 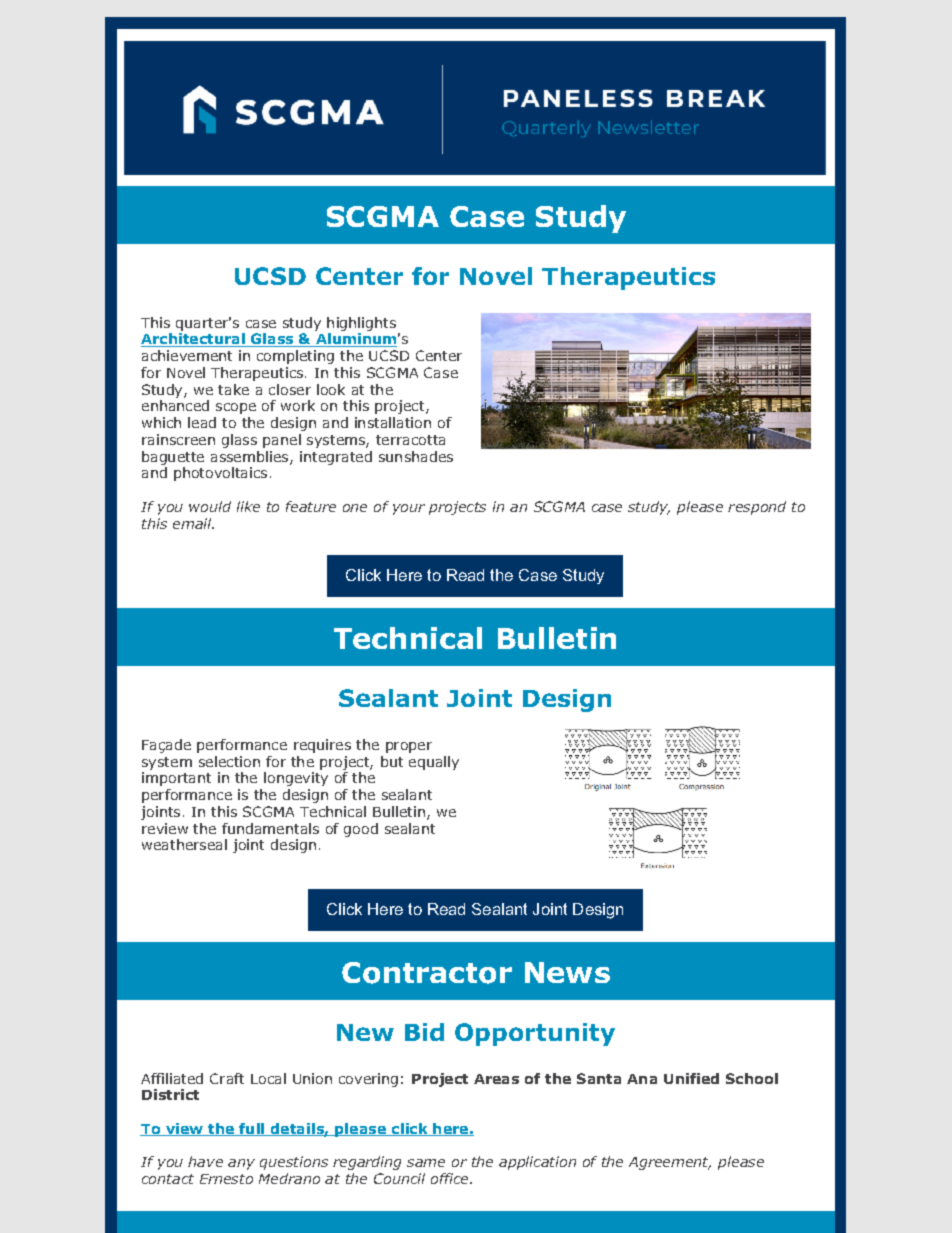 I want to click on email, so click(x=193, y=523).
